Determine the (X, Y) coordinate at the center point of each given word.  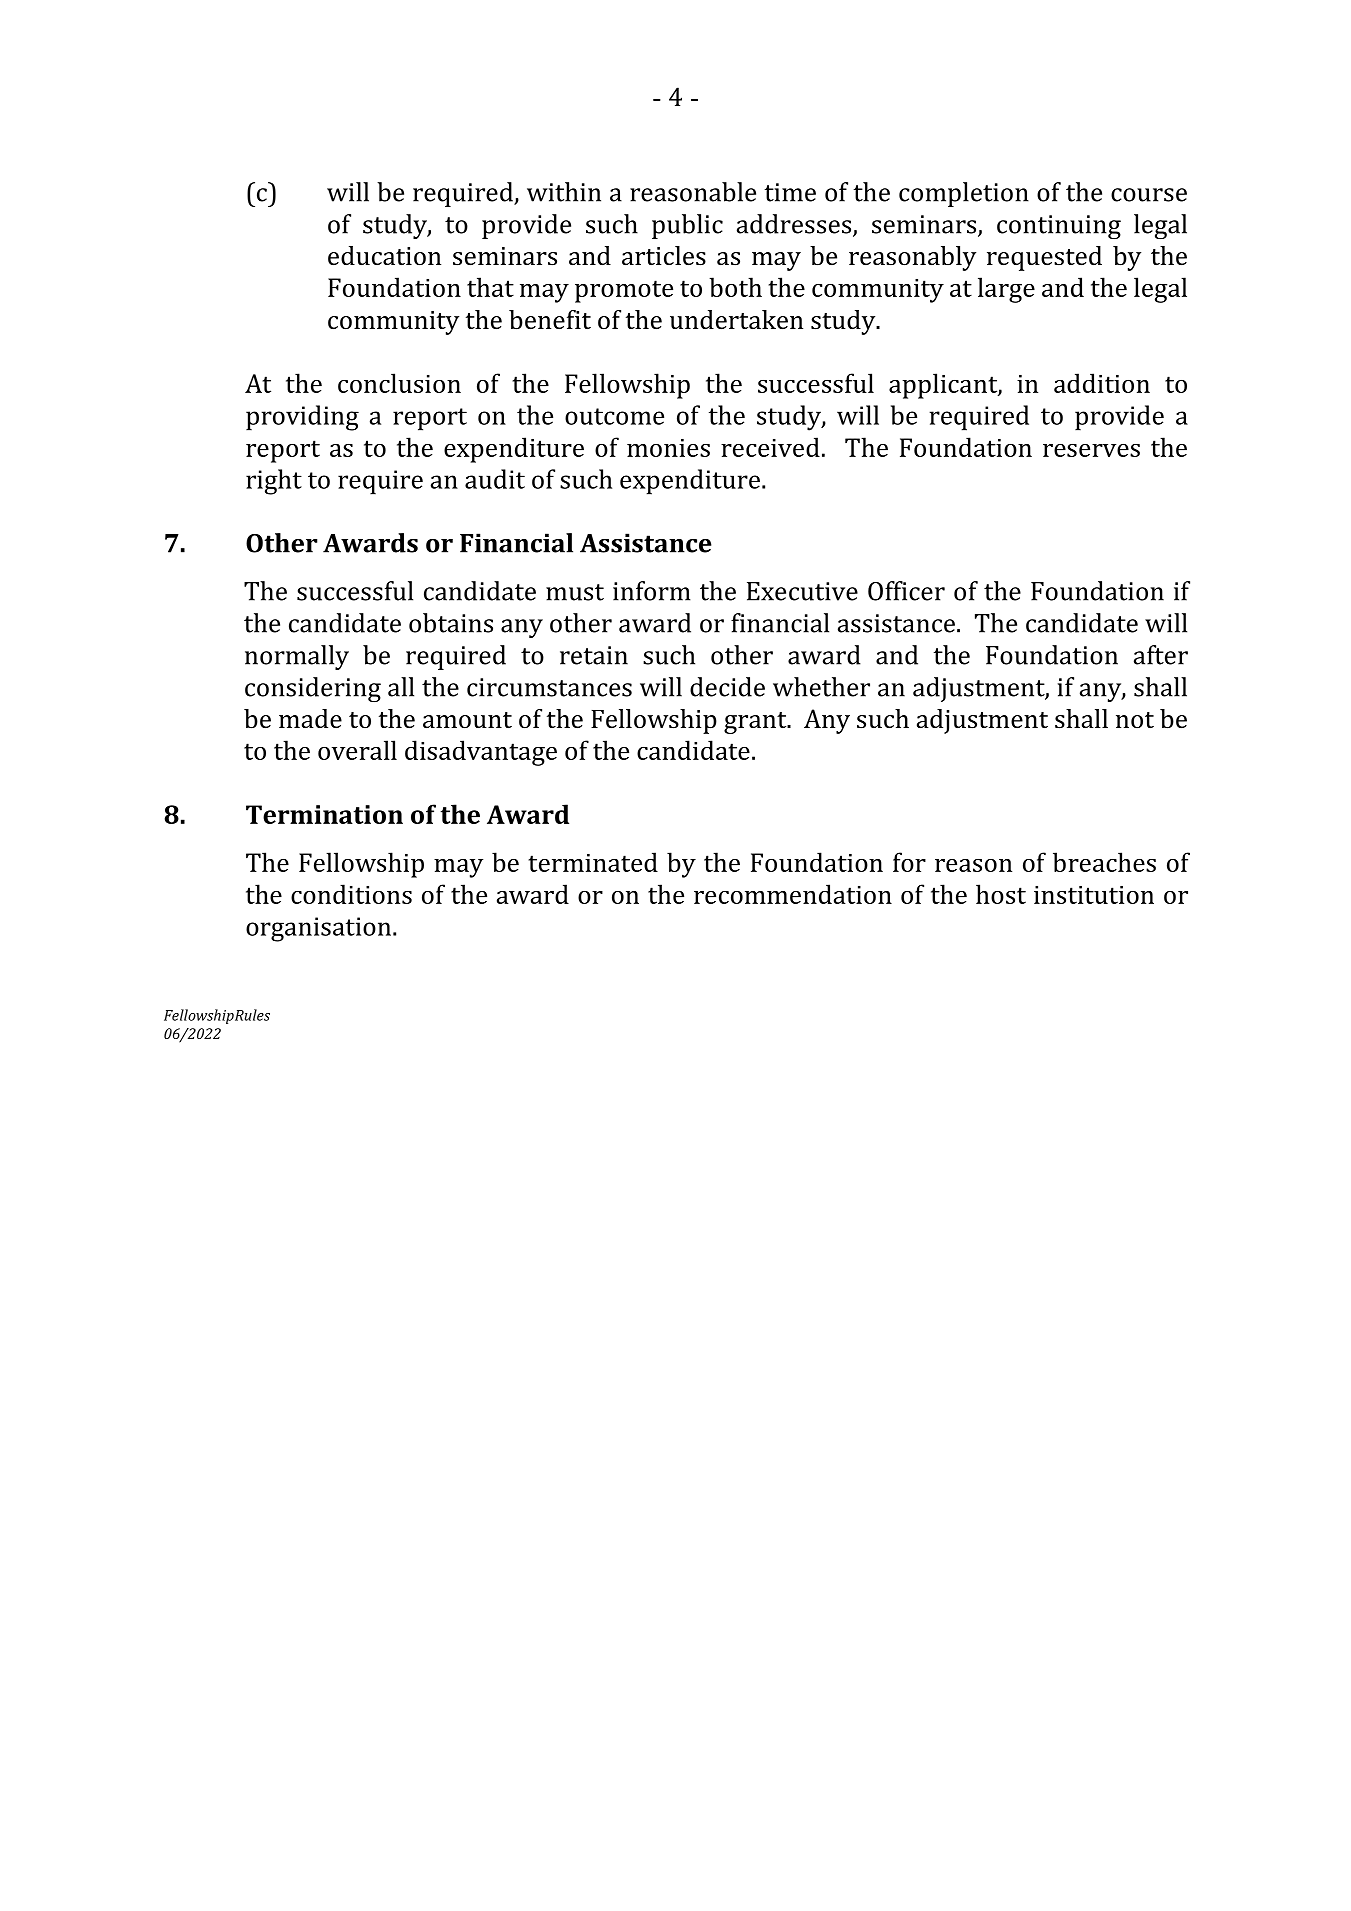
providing (302, 418)
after (1161, 655)
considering (313, 689)
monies (668, 448)
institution (1094, 895)
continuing (1059, 227)
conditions (351, 894)
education (384, 256)
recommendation (793, 894)
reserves (1091, 450)
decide (727, 687)
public (687, 226)
